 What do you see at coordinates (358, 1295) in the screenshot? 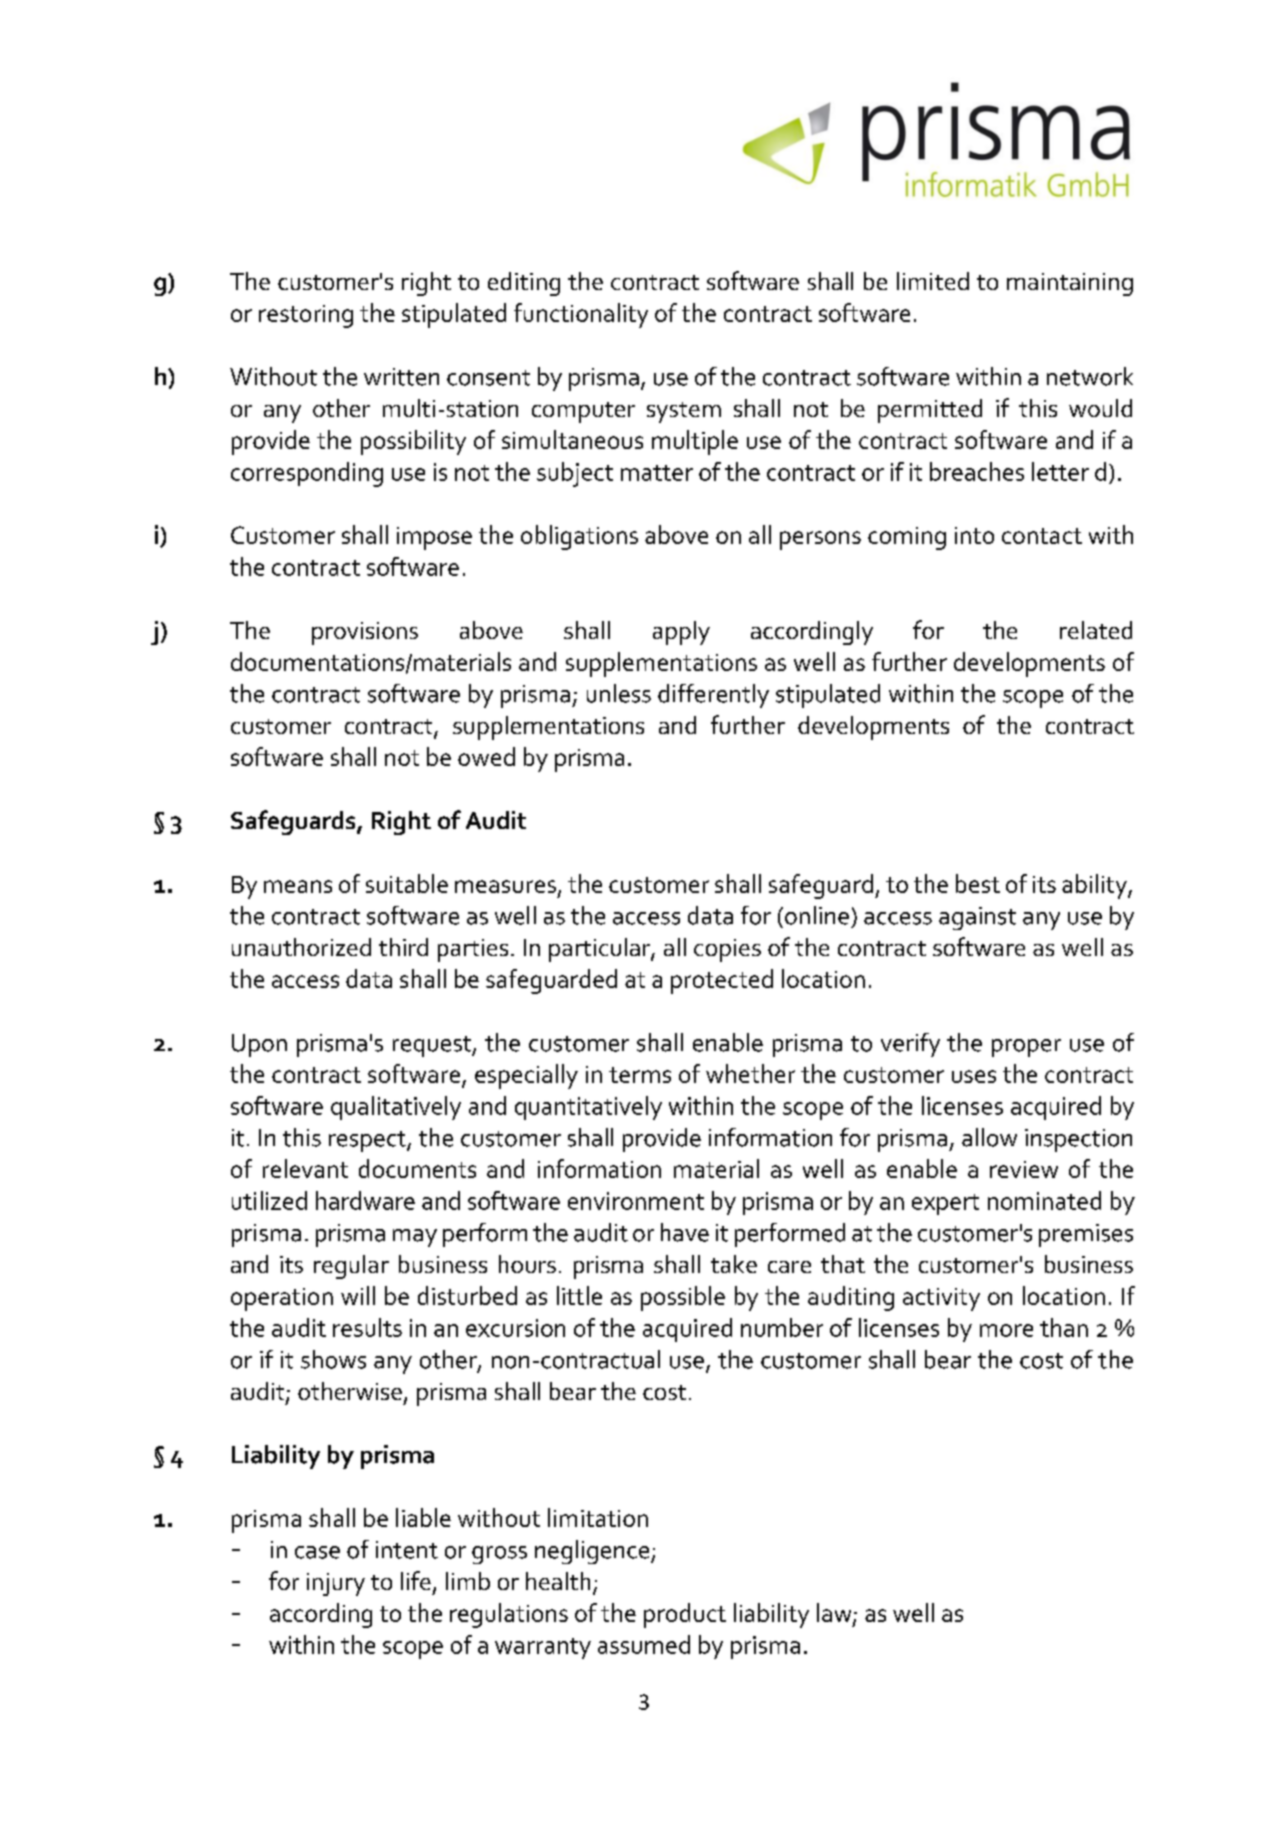
I see `will` at bounding box center [358, 1295].
